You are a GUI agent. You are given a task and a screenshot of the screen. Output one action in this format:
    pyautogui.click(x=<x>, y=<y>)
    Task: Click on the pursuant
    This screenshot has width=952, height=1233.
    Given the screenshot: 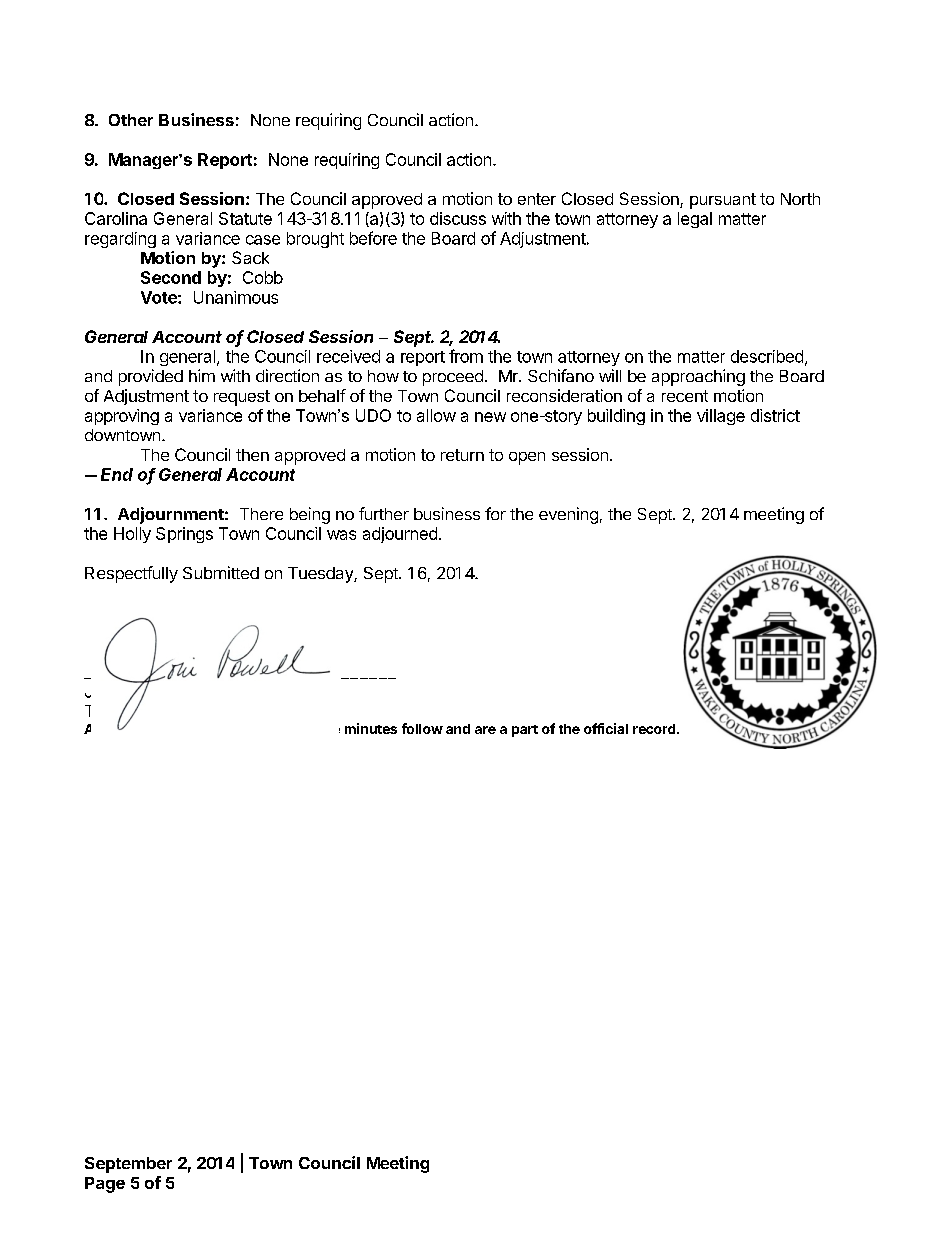 What is the action you would take?
    pyautogui.click(x=723, y=201)
